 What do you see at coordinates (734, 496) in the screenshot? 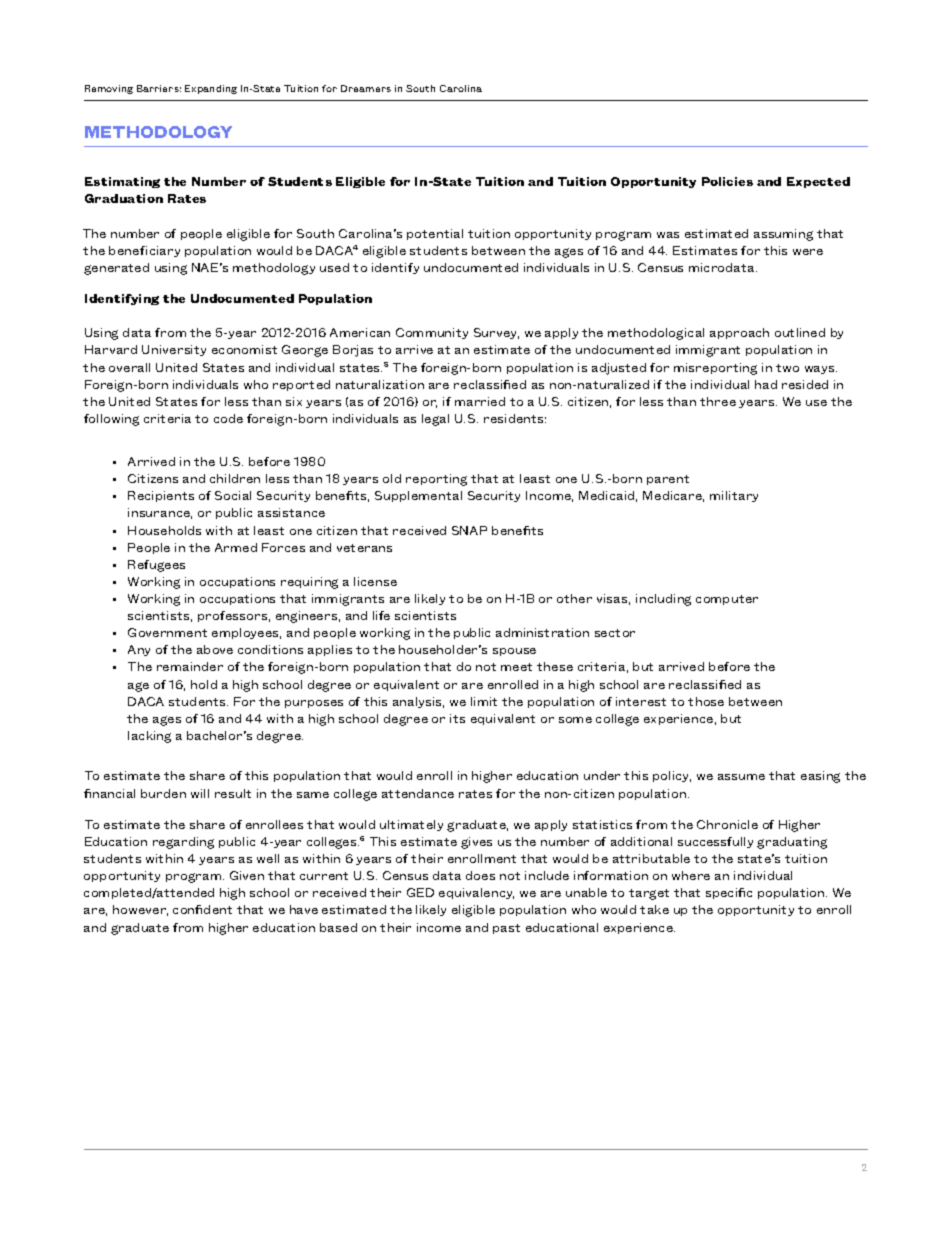
I see `military` at bounding box center [734, 496].
